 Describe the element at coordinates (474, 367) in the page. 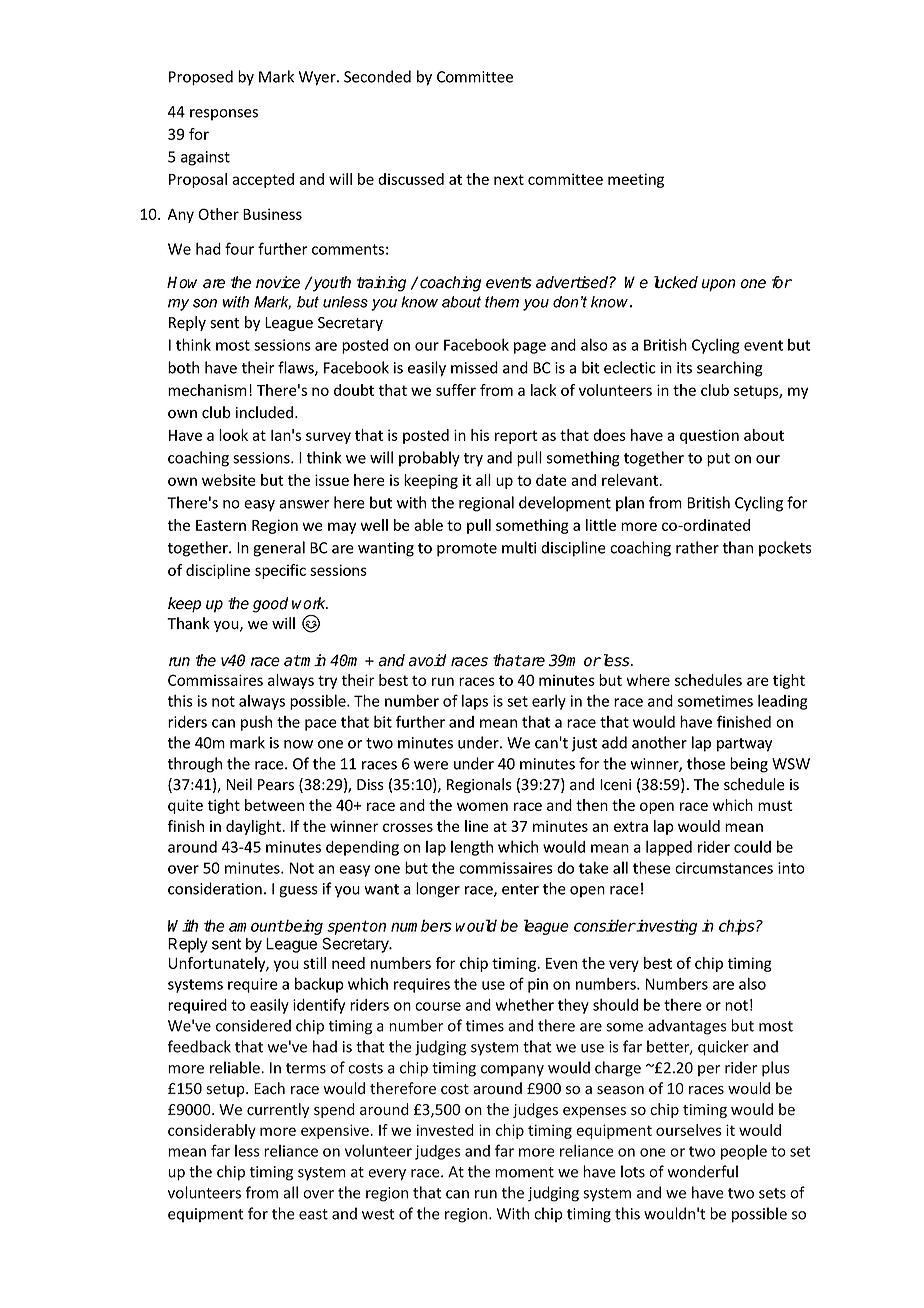

I see `missed` at that location.
